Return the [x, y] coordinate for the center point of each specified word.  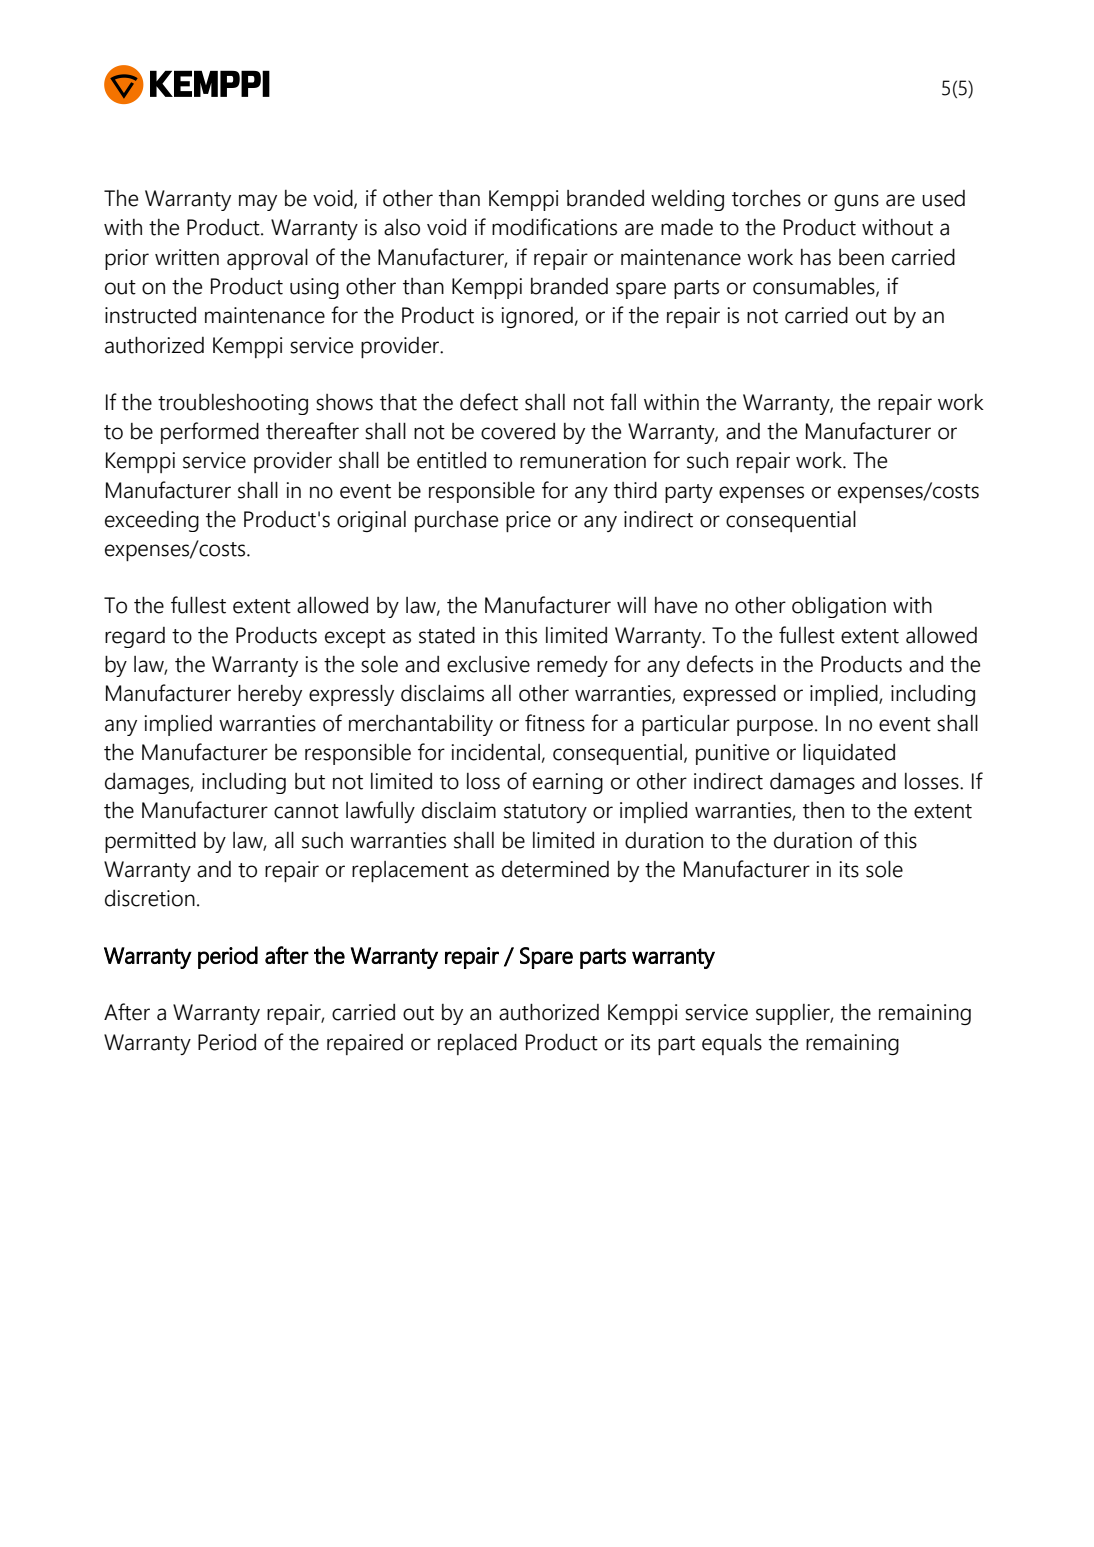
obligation [839, 607]
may [258, 202]
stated [447, 635]
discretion [150, 898]
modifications [554, 227]
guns [856, 202]
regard [135, 637]
